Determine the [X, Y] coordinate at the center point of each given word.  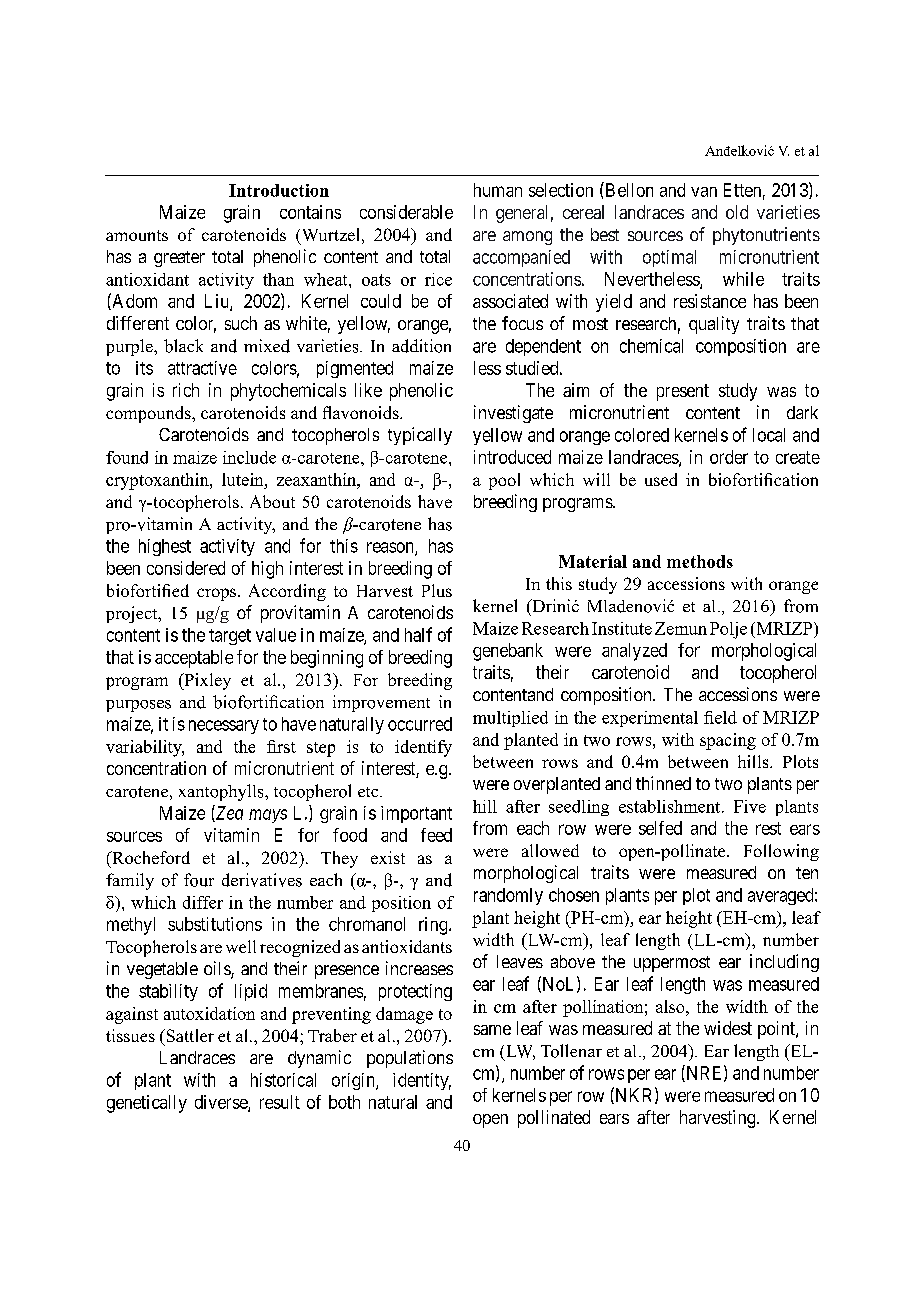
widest [728, 1028]
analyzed [634, 652]
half [418, 634]
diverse [222, 1103]
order [729, 457]
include [249, 457]
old [737, 212]
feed [436, 835]
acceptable [194, 659]
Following [781, 852]
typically [420, 436]
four [199, 880]
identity [422, 1081]
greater [179, 259]
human [498, 190]
